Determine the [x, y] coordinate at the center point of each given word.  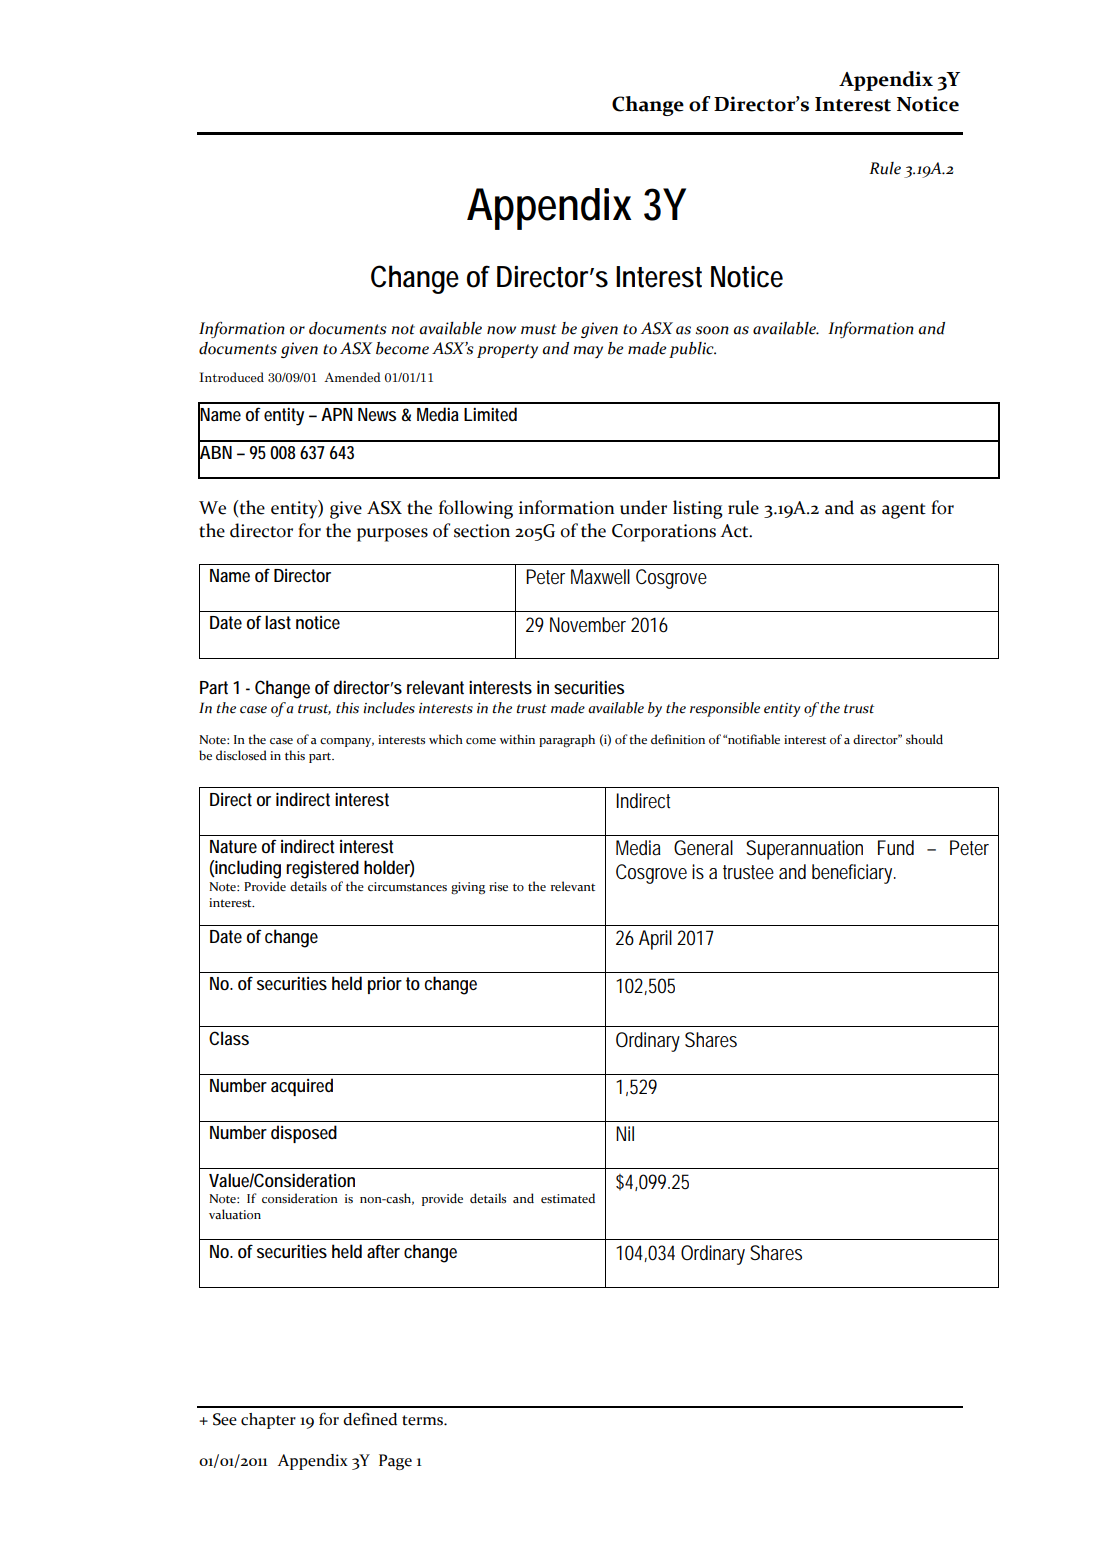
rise [498, 887]
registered [322, 869]
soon [712, 330]
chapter [268, 1421]
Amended [352, 377]
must [539, 329]
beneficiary [854, 874]
